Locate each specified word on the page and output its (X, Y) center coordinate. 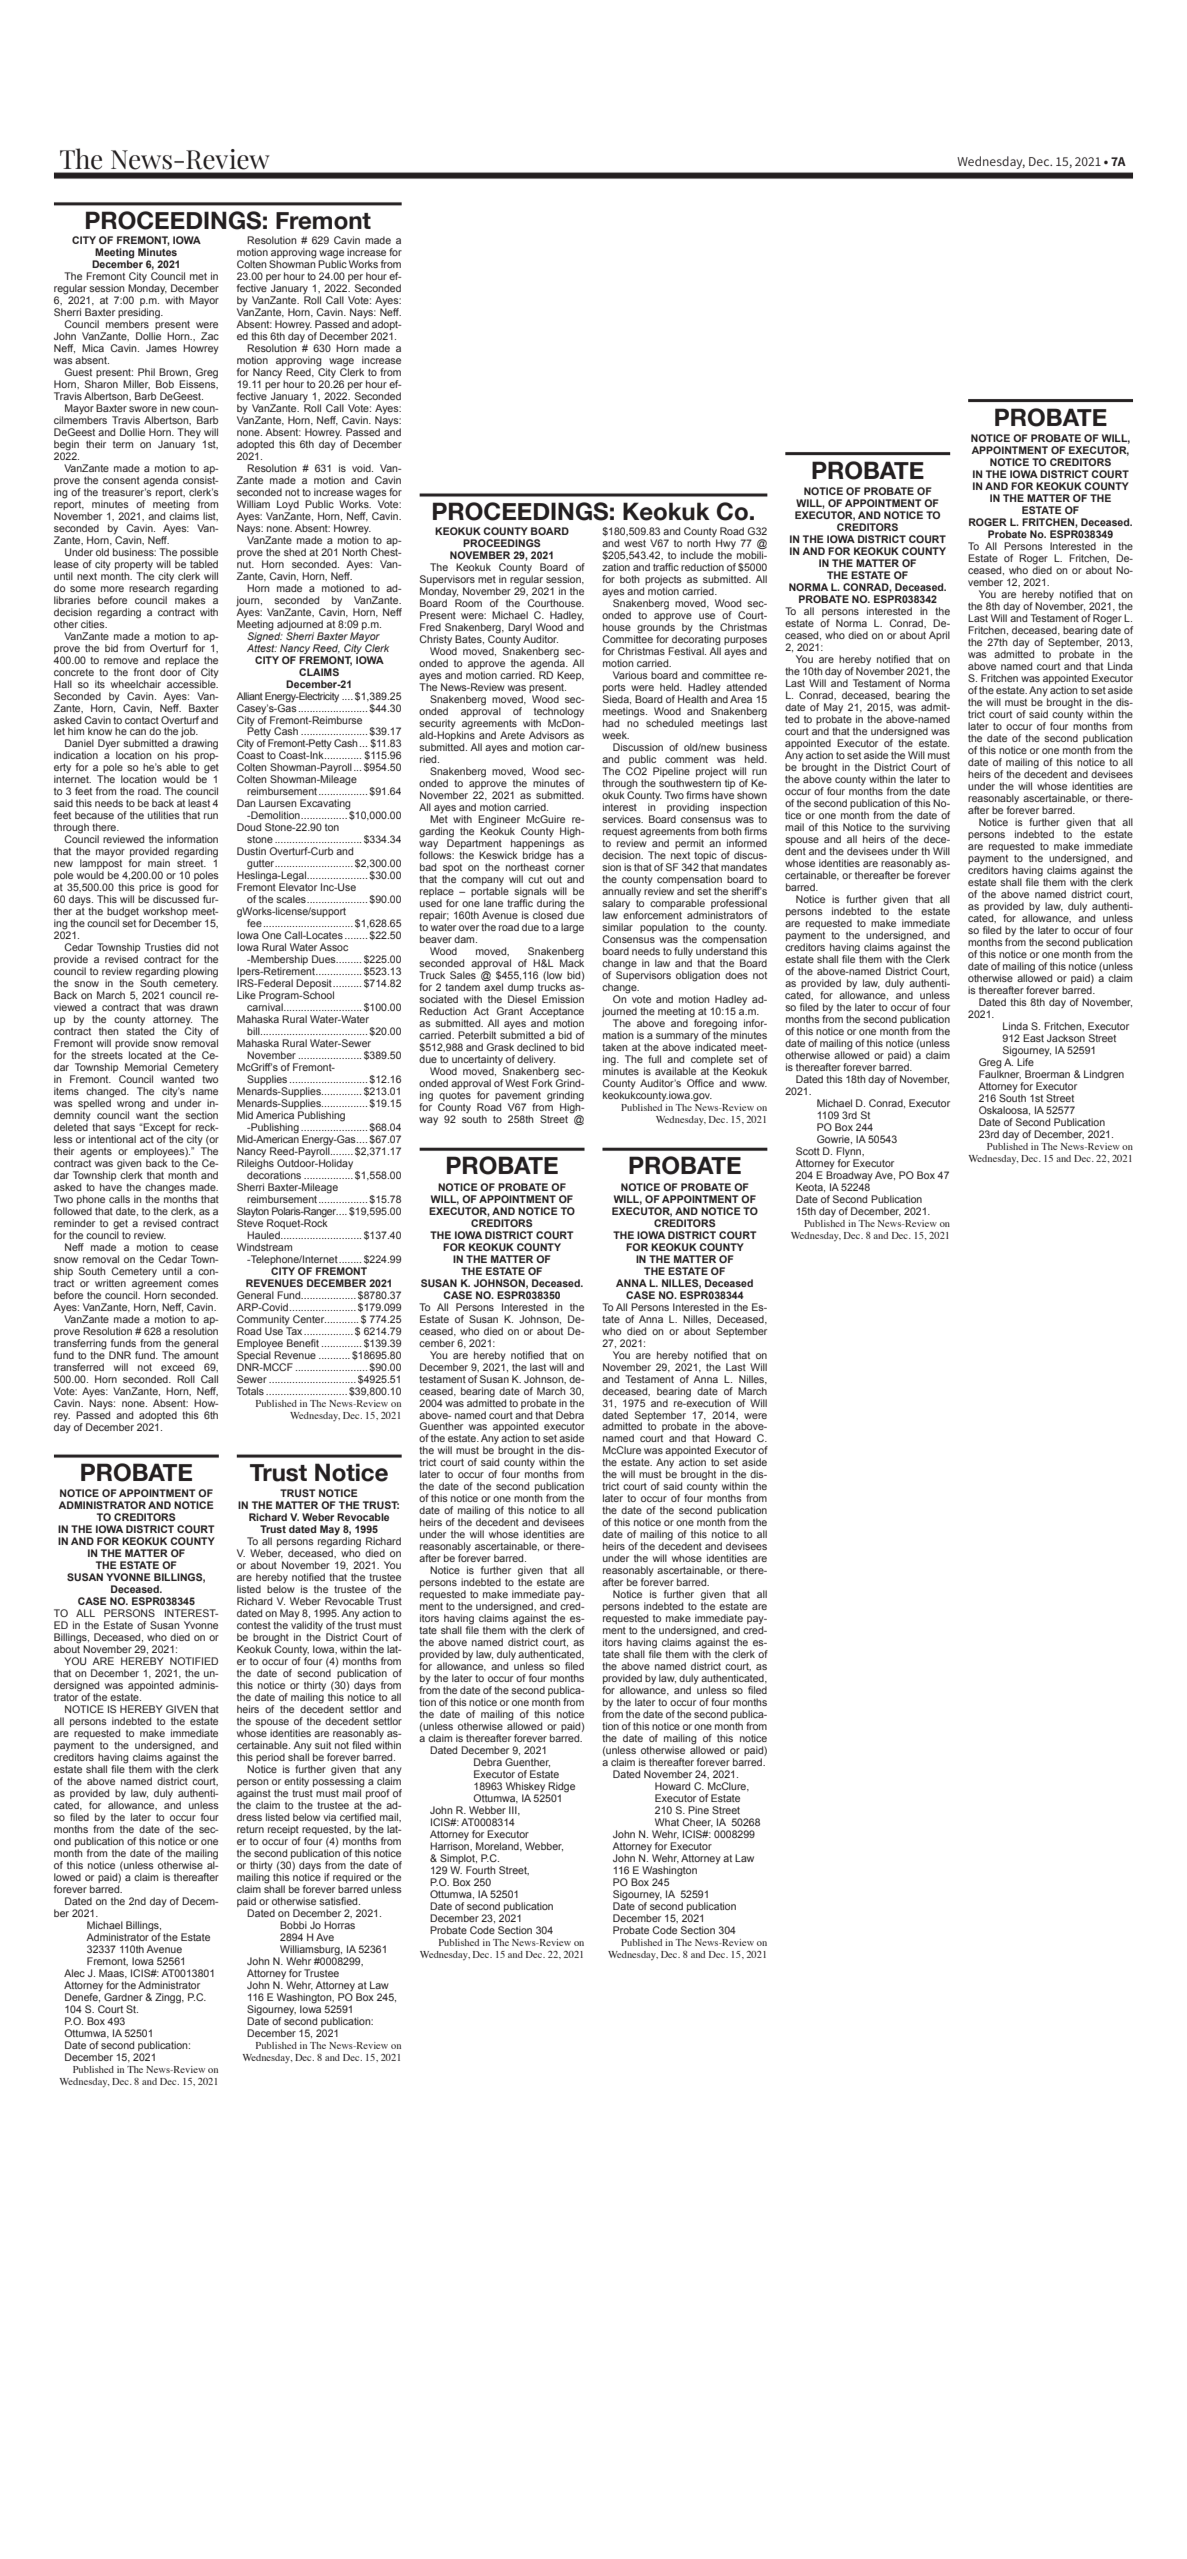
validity (307, 1626)
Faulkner (1000, 1073)
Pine (698, 1810)
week (615, 735)
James (161, 348)
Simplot (457, 1860)
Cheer (697, 1822)
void (362, 468)
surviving (929, 829)
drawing (199, 745)
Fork (542, 1083)
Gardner (123, 1997)
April (939, 636)
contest (254, 1625)
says (125, 1130)
